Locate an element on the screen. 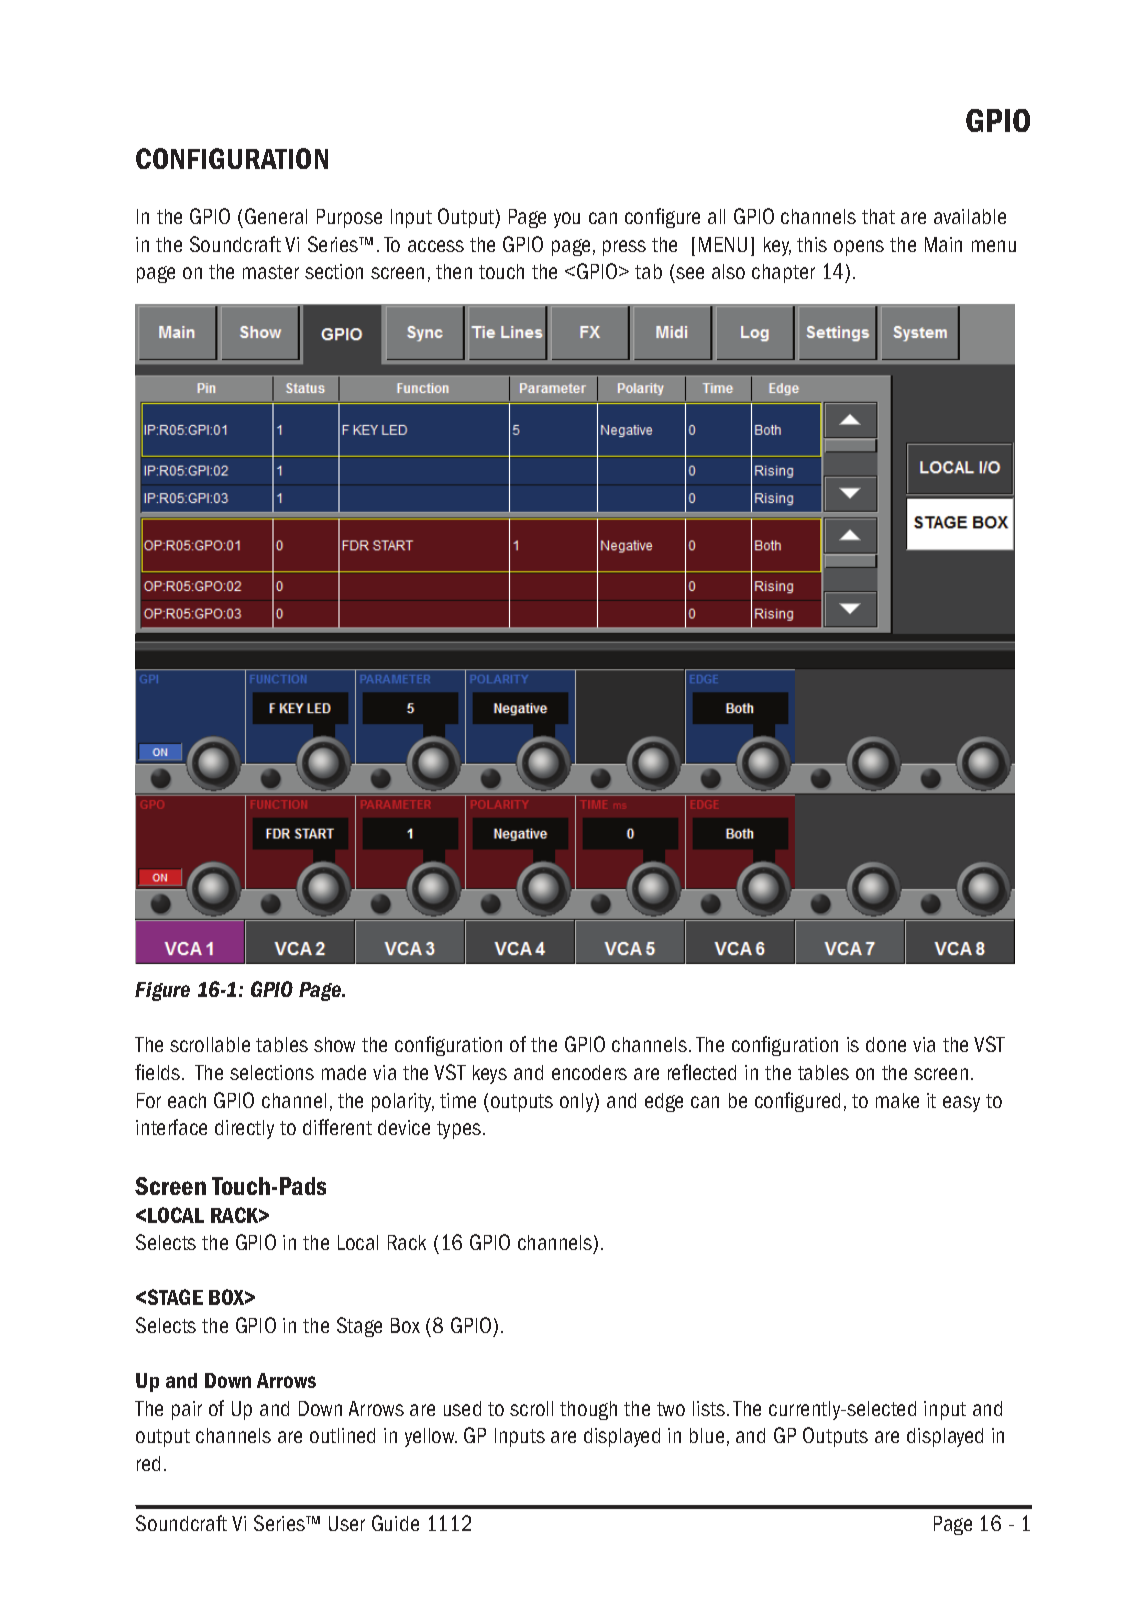  pair is located at coordinates (187, 1410).
